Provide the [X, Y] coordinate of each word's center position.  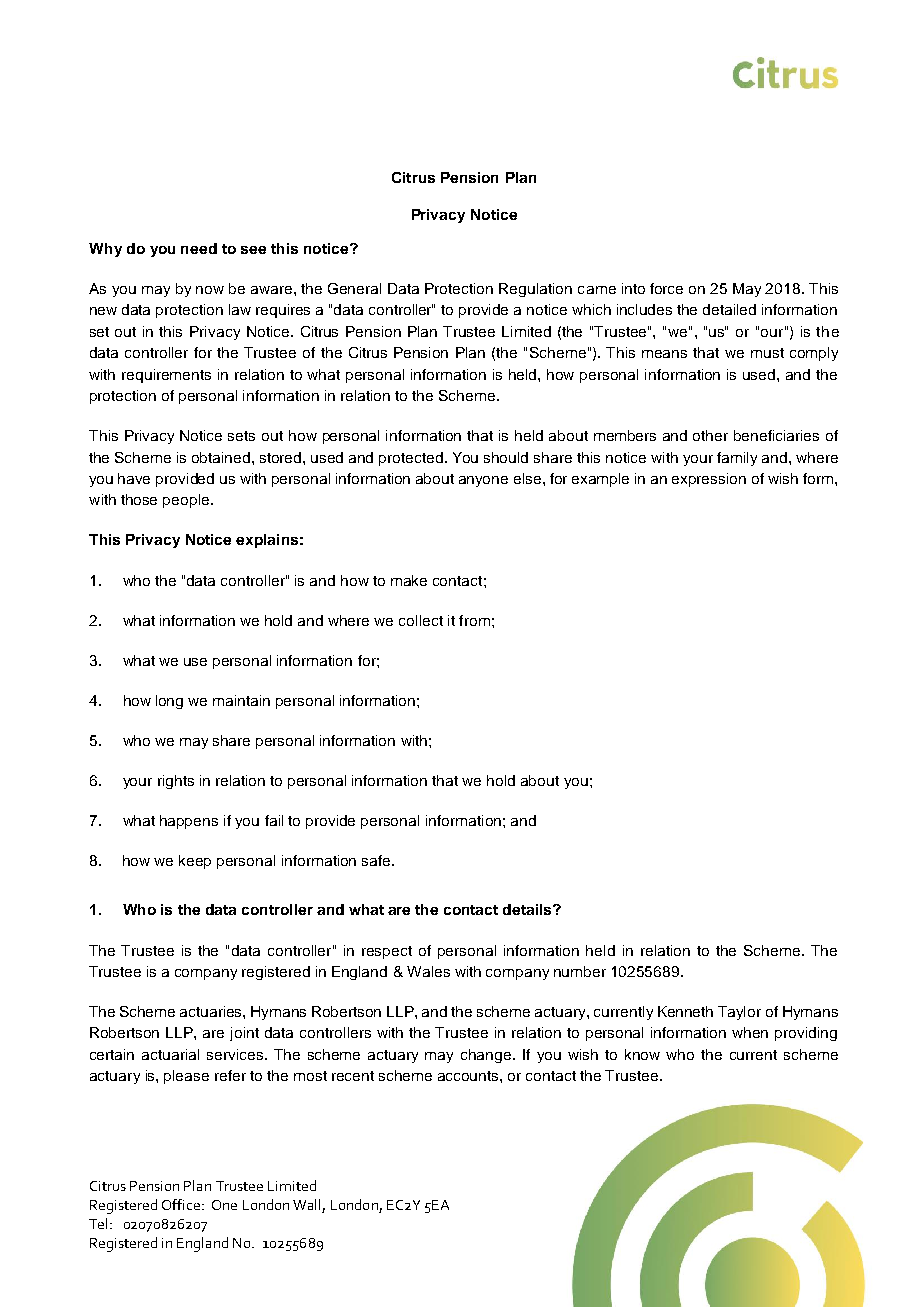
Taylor [739, 1013]
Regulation [535, 290]
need [199, 248]
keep [195, 862]
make [409, 580]
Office [182, 1204]
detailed [729, 309]
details [528, 909]
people [187, 501]
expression [709, 480]
